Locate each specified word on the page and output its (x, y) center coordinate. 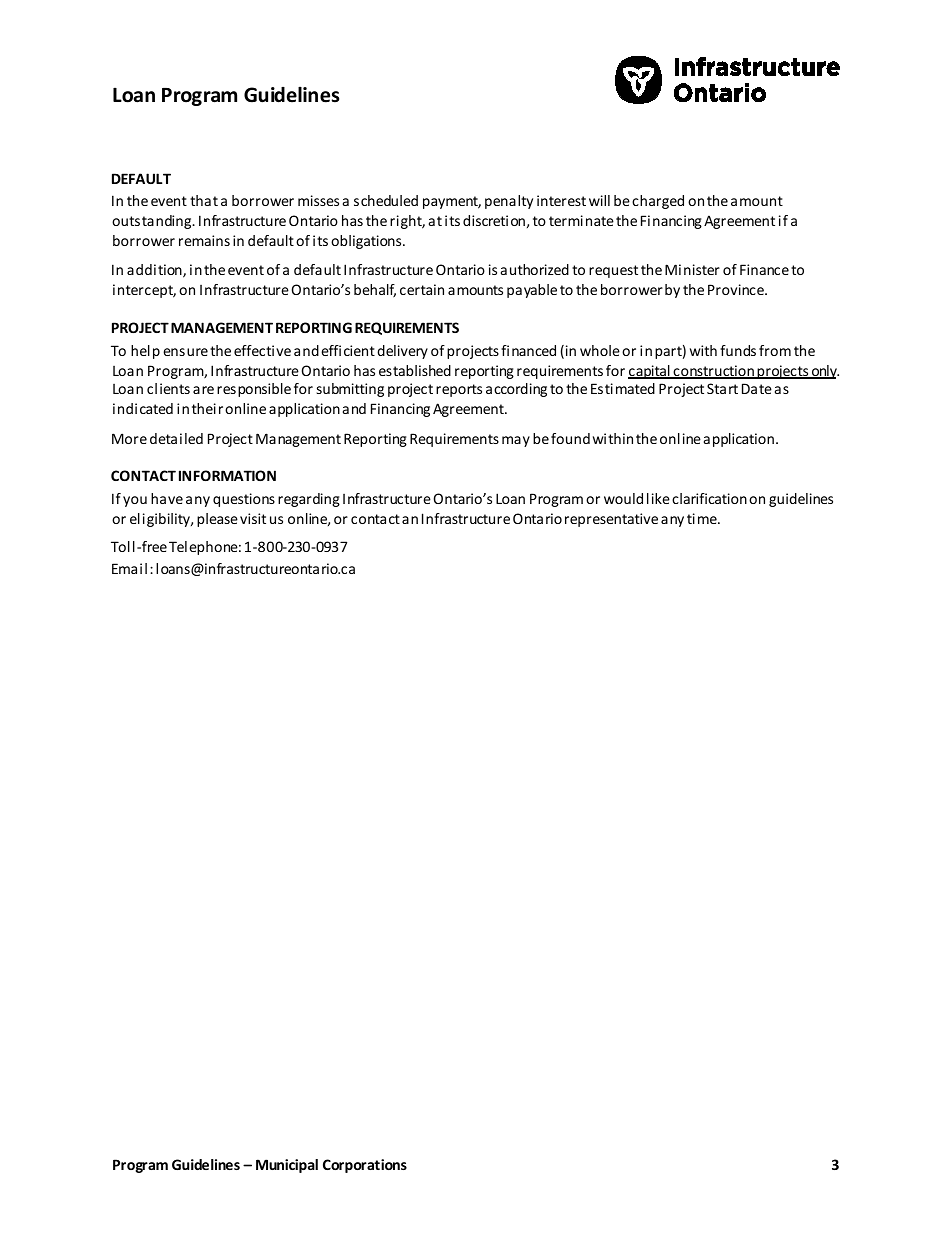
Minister (692, 269)
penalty (509, 202)
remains (204, 240)
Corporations (365, 1166)
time (703, 518)
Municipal (287, 1166)
